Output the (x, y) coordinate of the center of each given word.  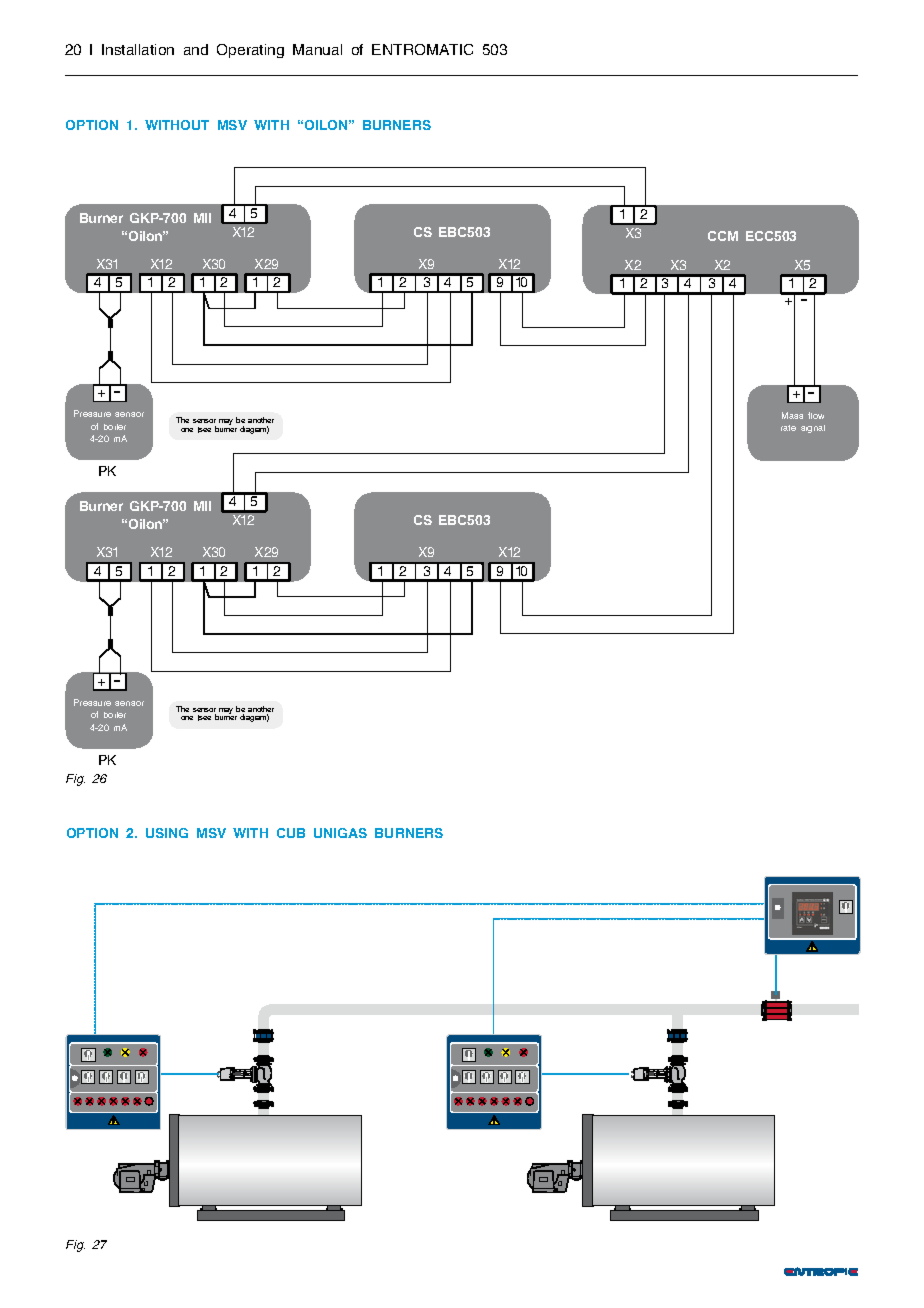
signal (813, 429)
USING (167, 833)
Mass (792, 415)
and (196, 49)
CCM (723, 236)
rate (788, 428)
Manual (317, 49)
